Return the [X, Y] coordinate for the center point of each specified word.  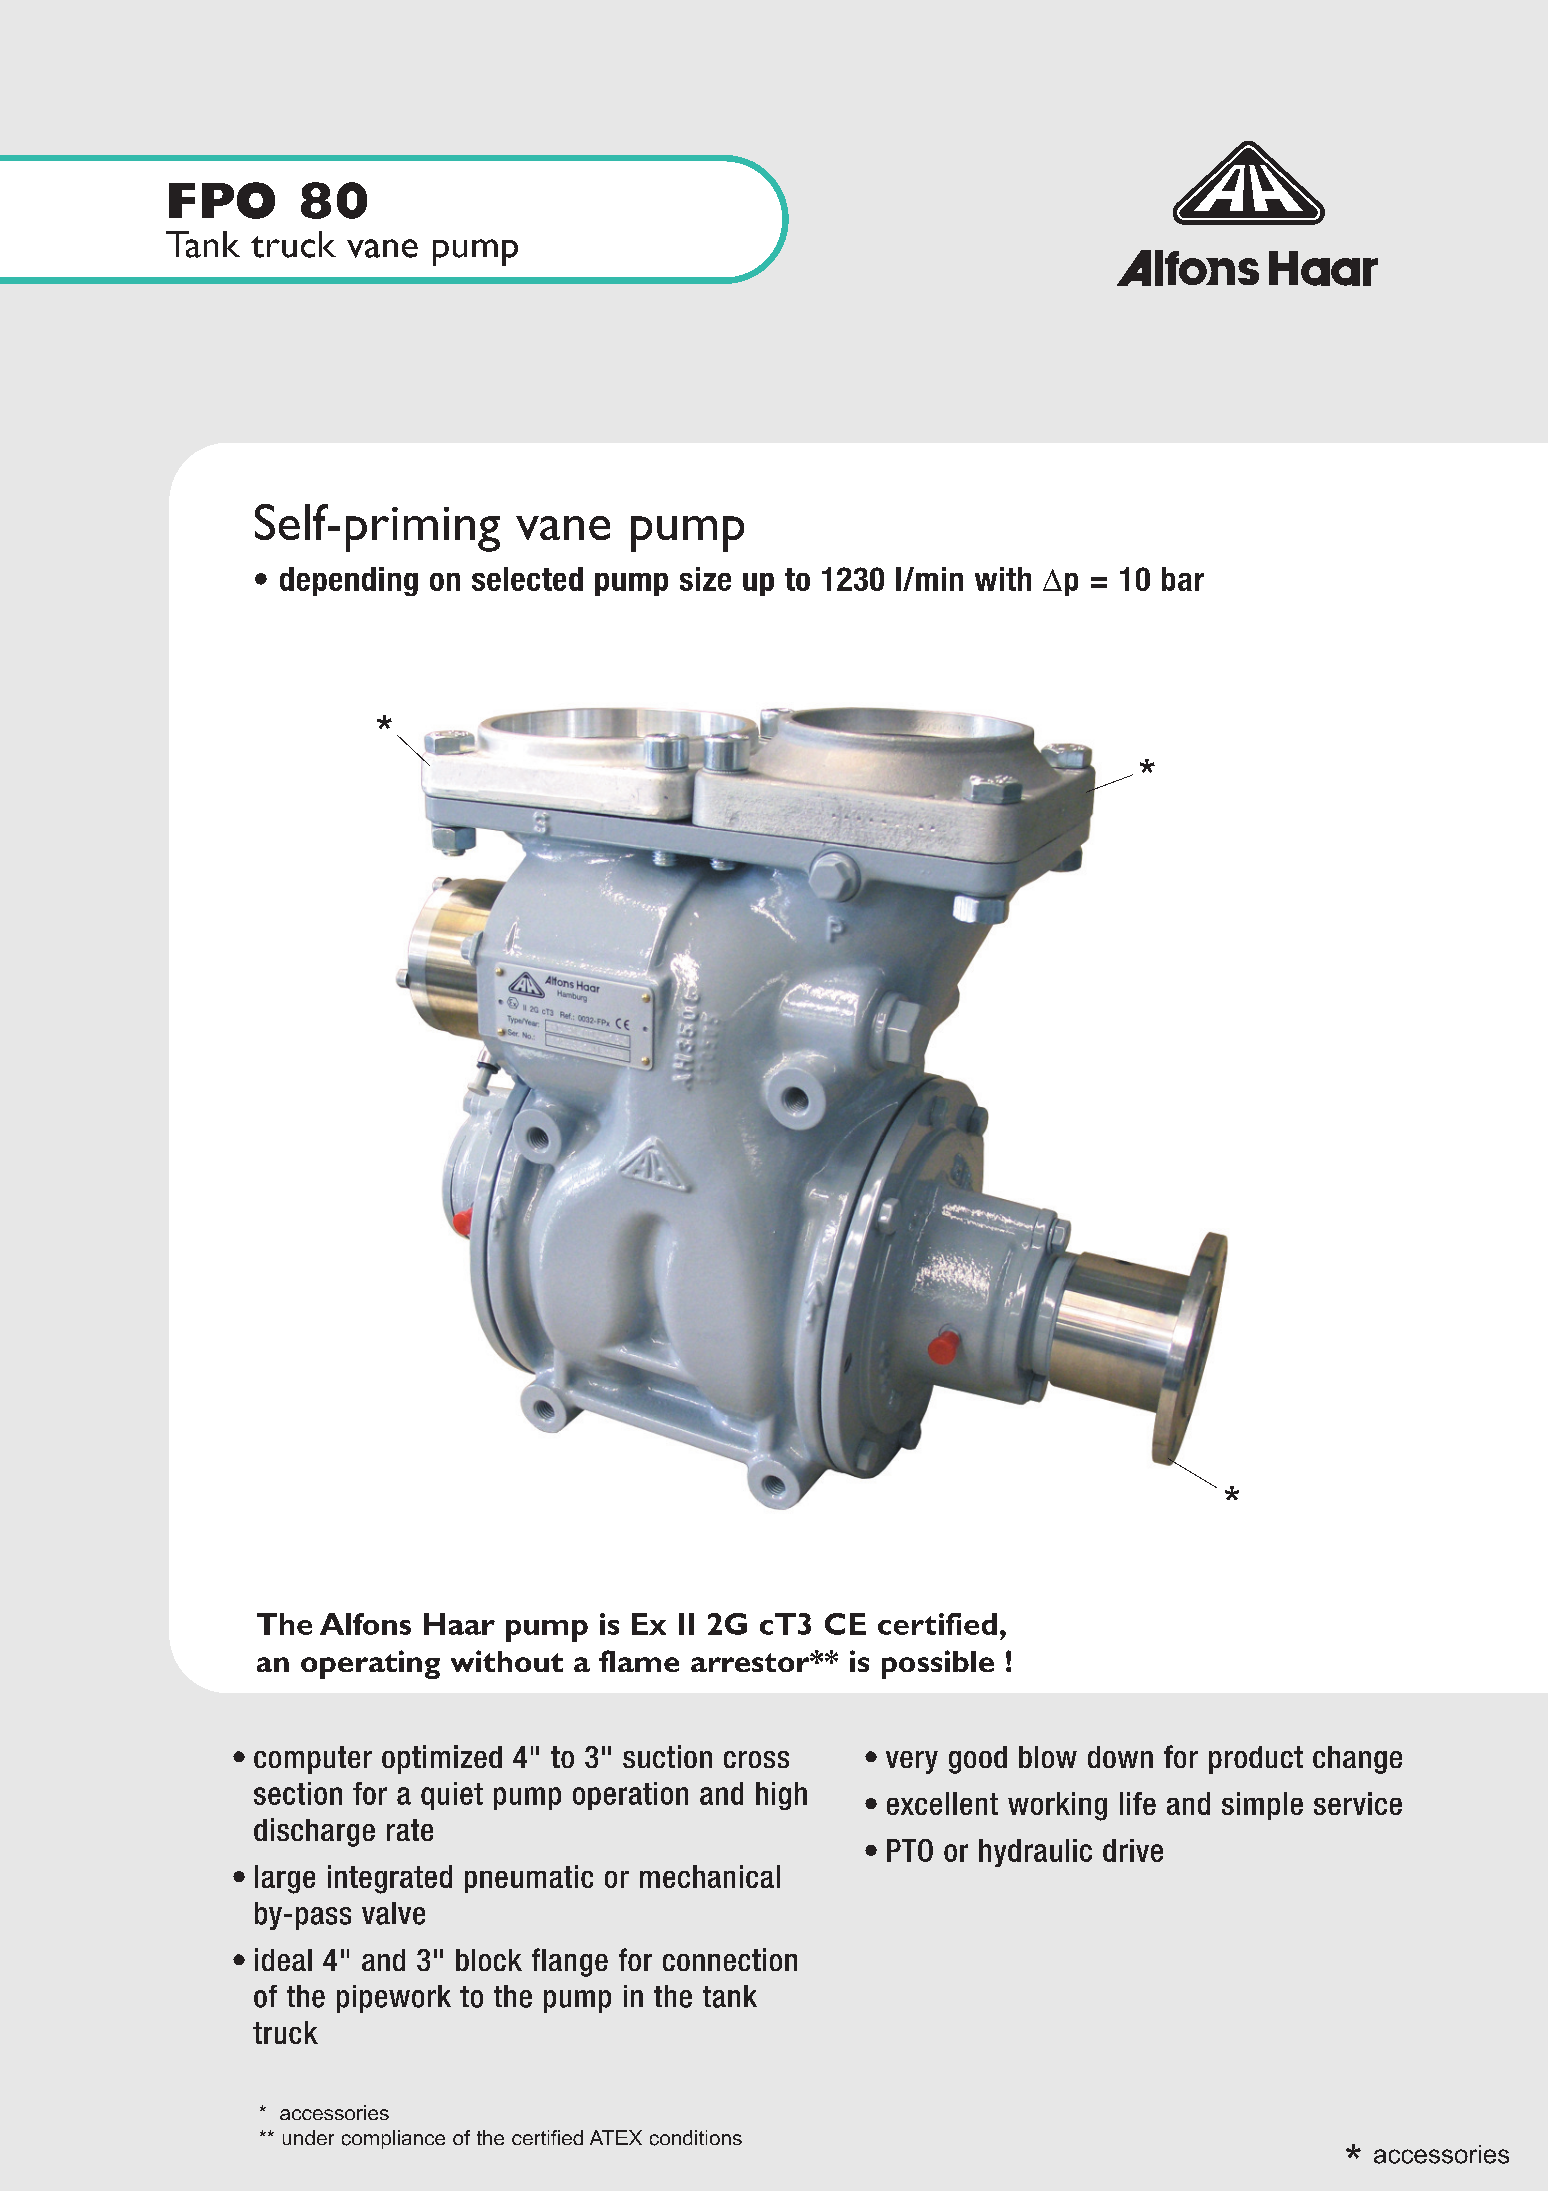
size [705, 579]
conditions [696, 2138]
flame [639, 1661]
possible [938, 1664]
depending [349, 581]
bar [1183, 579]
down [1120, 1757]
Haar [459, 1624]
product [1256, 1760]
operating [370, 1664]
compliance [393, 2139]
